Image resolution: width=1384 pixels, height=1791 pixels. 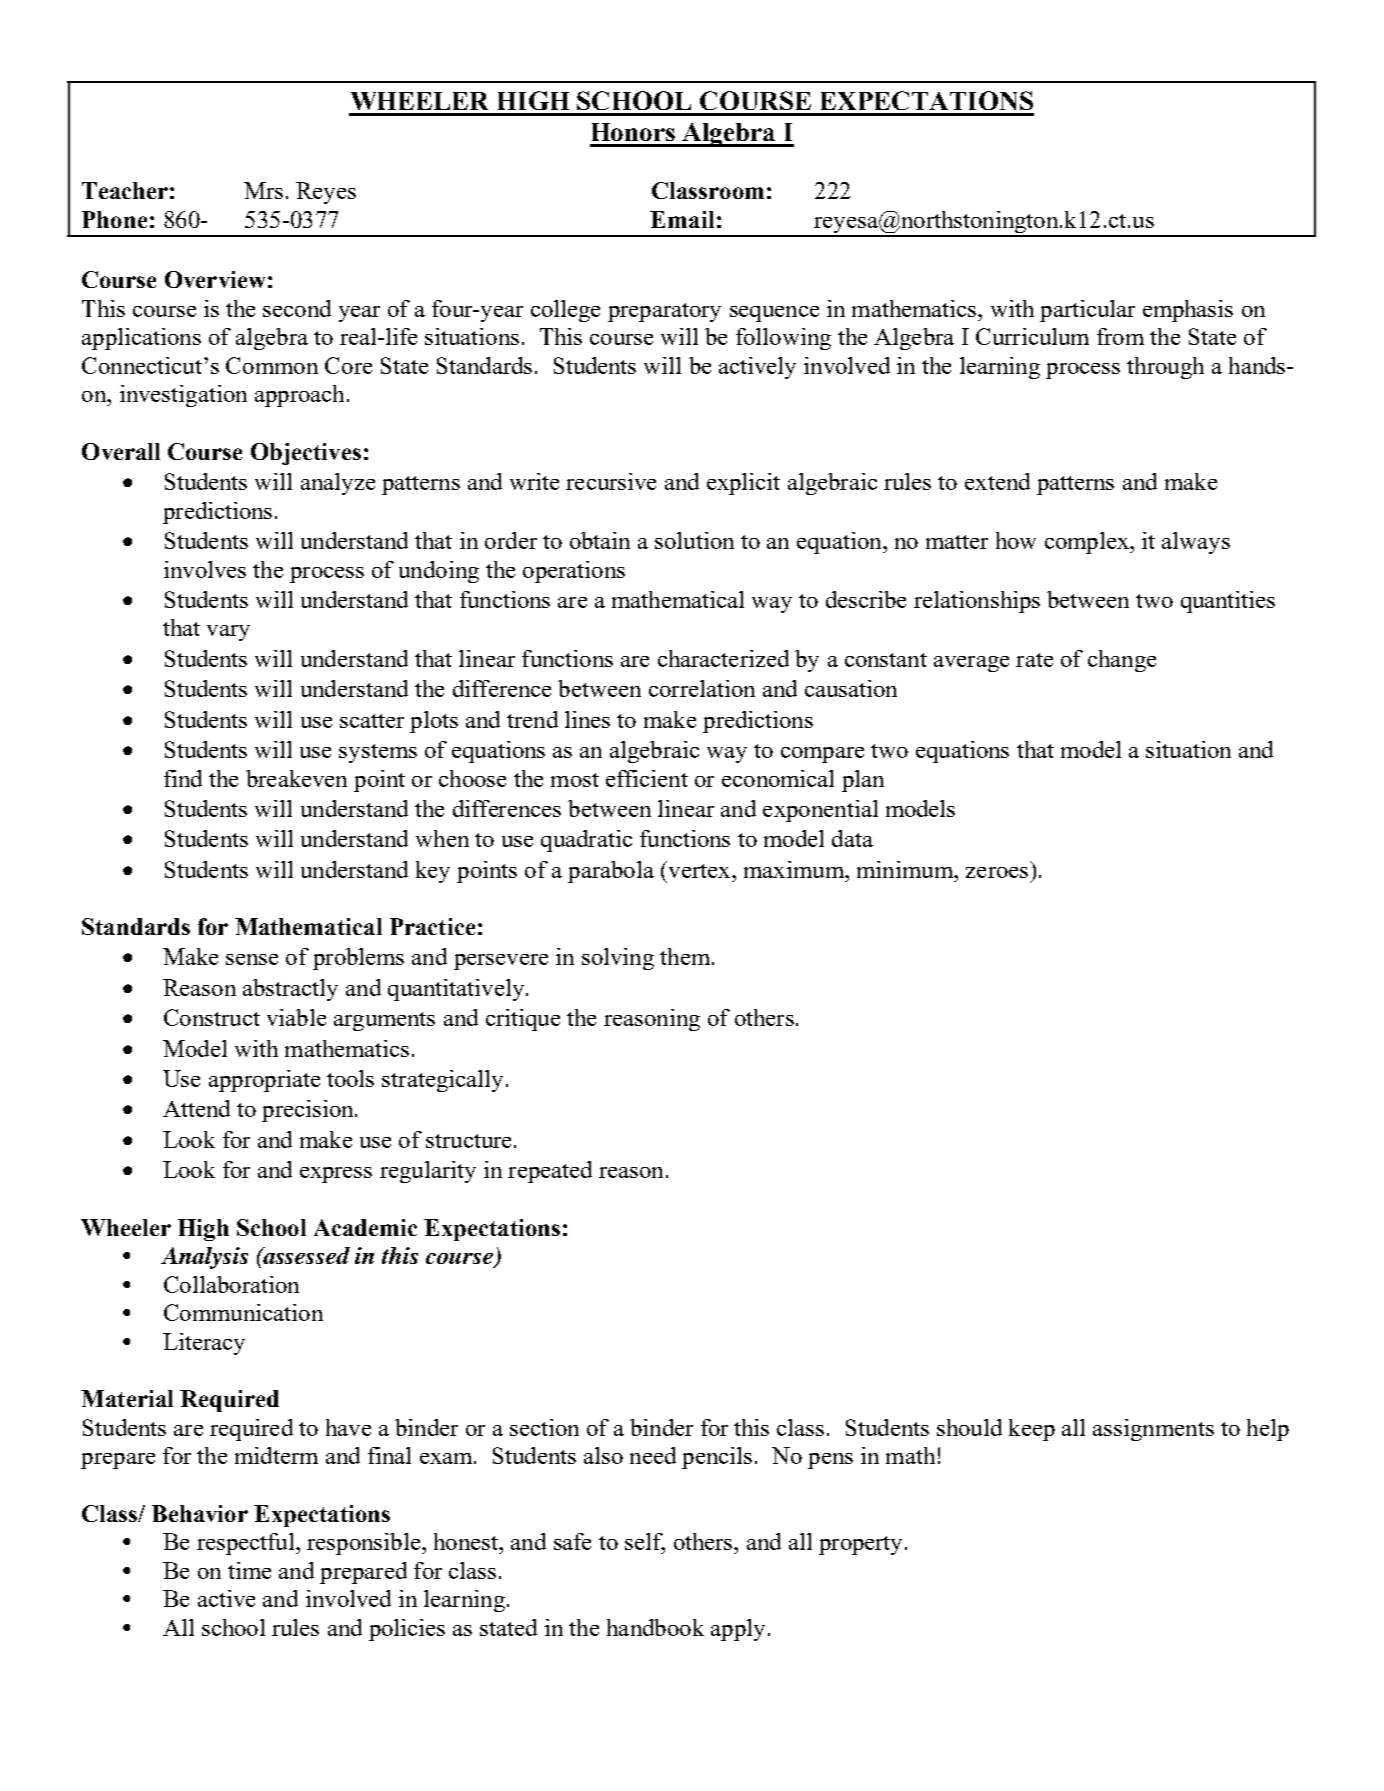 I want to click on zeroes, so click(x=997, y=872).
